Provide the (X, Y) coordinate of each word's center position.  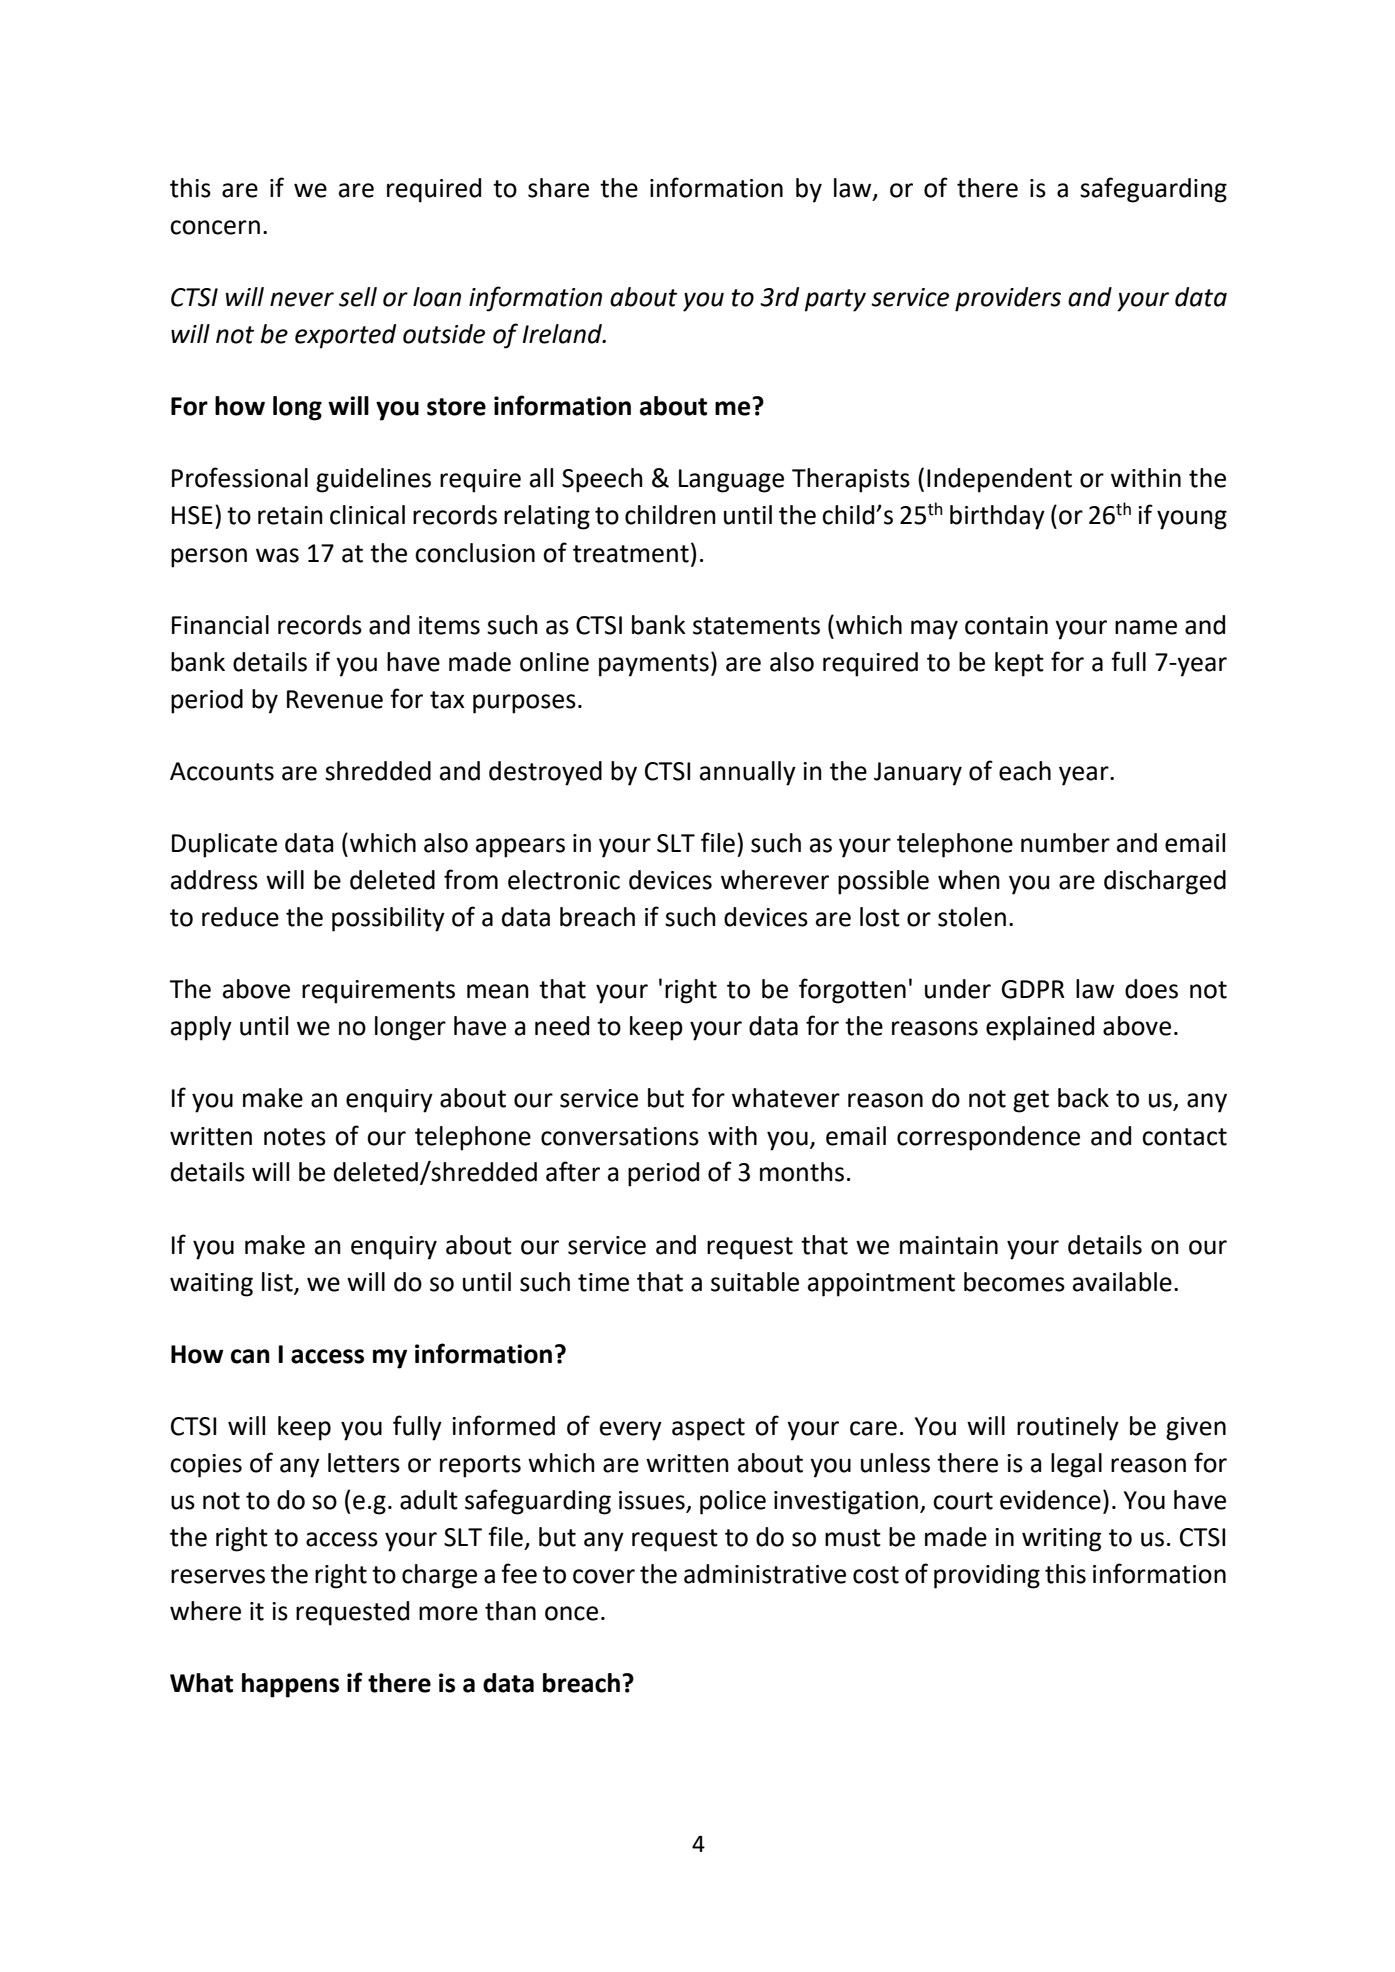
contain (1006, 625)
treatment (631, 554)
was (277, 555)
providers (1008, 299)
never (302, 299)
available (1122, 1282)
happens (290, 1685)
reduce (240, 917)
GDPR (1033, 989)
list (278, 1282)
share (558, 188)
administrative (765, 1574)
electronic (564, 880)
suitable (755, 1282)
